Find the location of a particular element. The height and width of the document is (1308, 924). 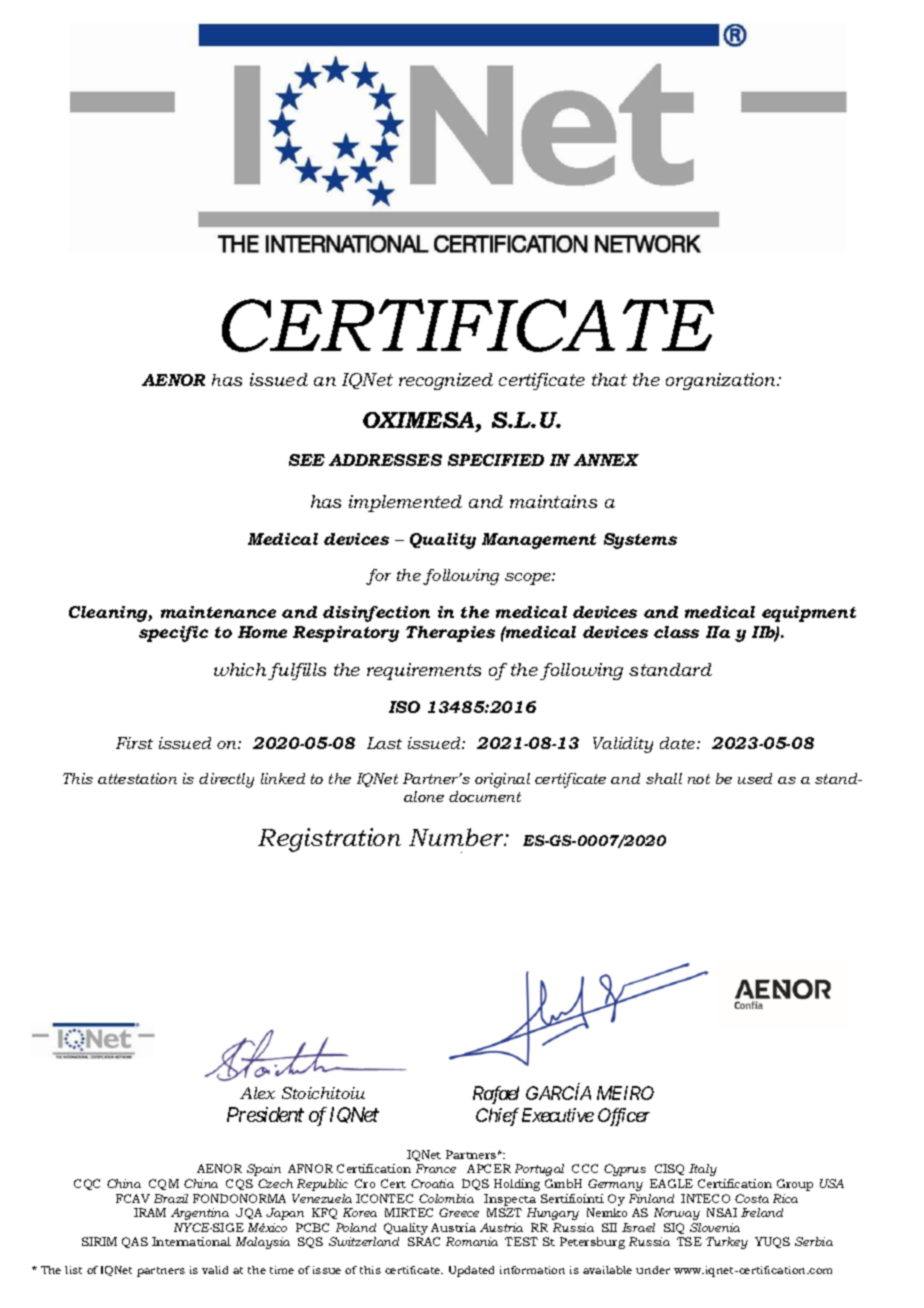

Therapies is located at coordinates (450, 634).
